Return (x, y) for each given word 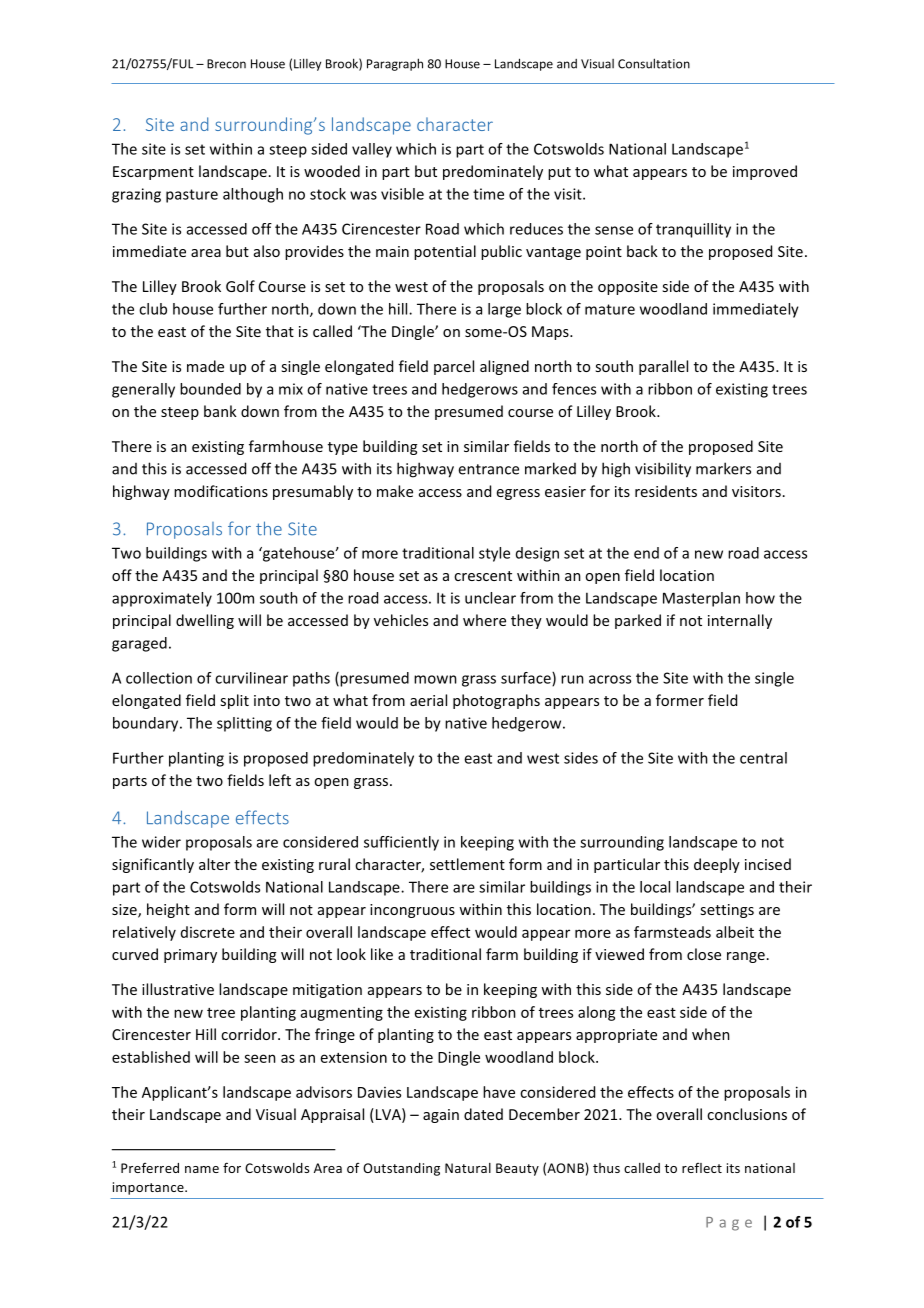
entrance (488, 469)
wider (161, 842)
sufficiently (401, 843)
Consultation (654, 63)
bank (220, 411)
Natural (468, 1168)
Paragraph (395, 64)
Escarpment (153, 173)
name (202, 1169)
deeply (717, 865)
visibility (663, 470)
